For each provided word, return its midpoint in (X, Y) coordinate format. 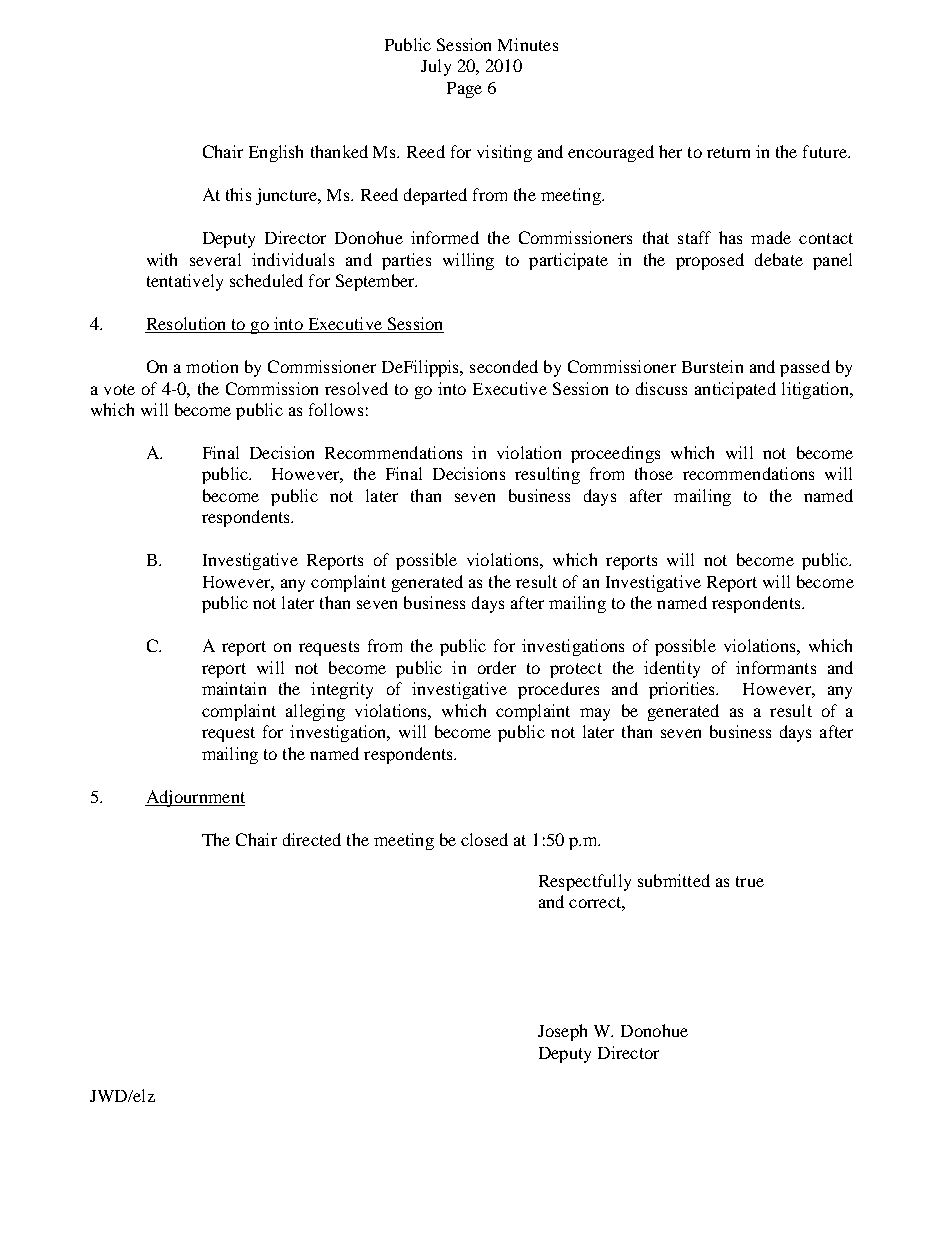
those (654, 473)
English (276, 153)
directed (312, 839)
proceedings (615, 454)
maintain (234, 688)
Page (464, 90)
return (728, 152)
